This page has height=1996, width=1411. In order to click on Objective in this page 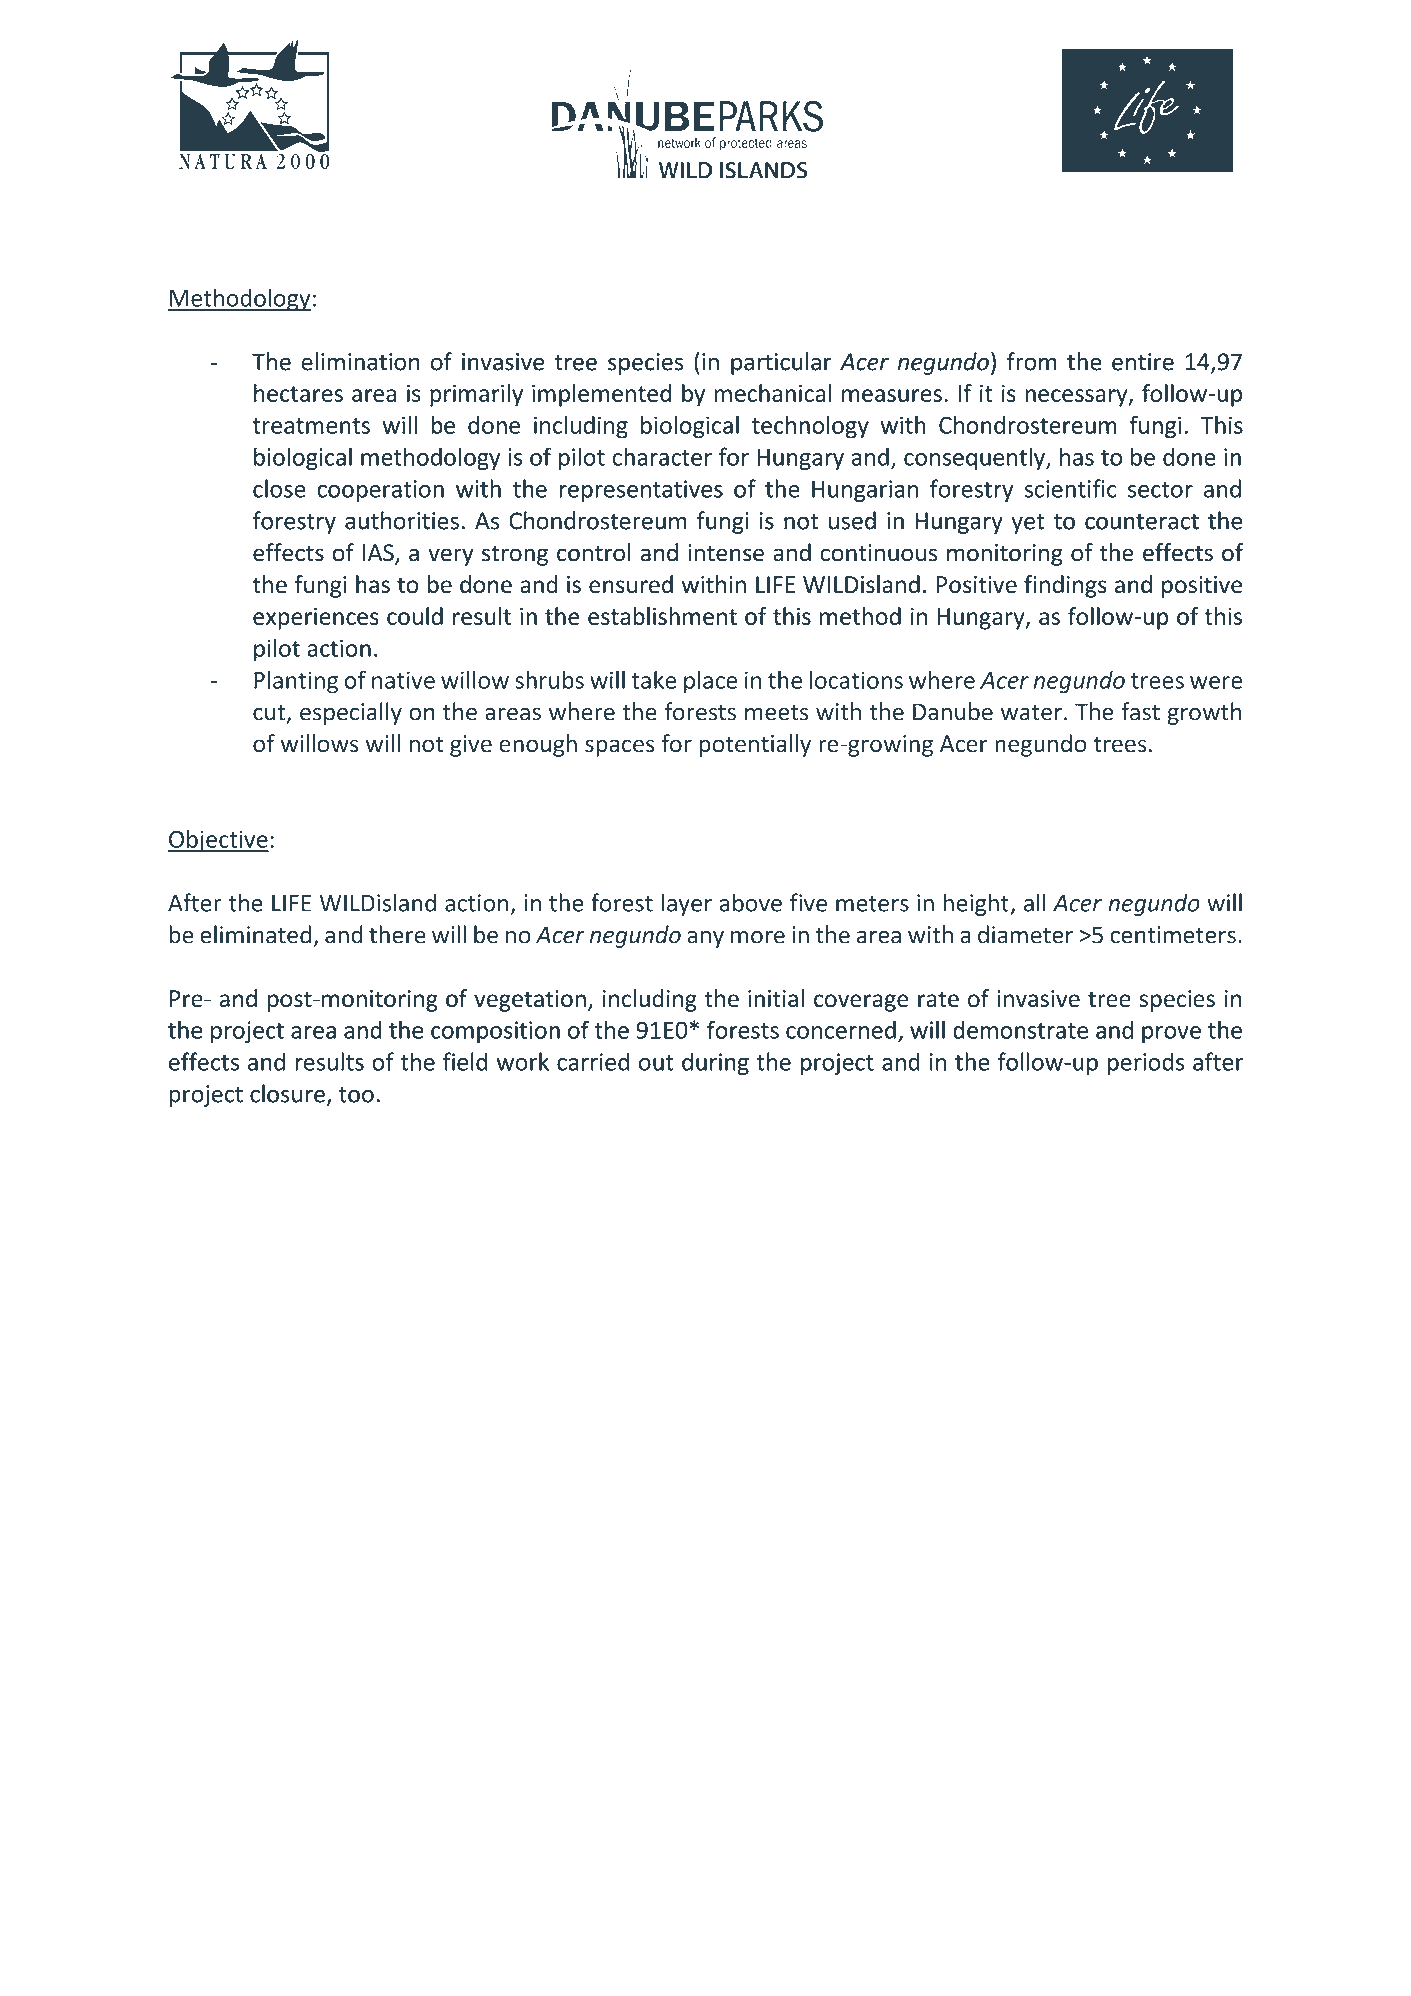, I will do `click(218, 841)`.
